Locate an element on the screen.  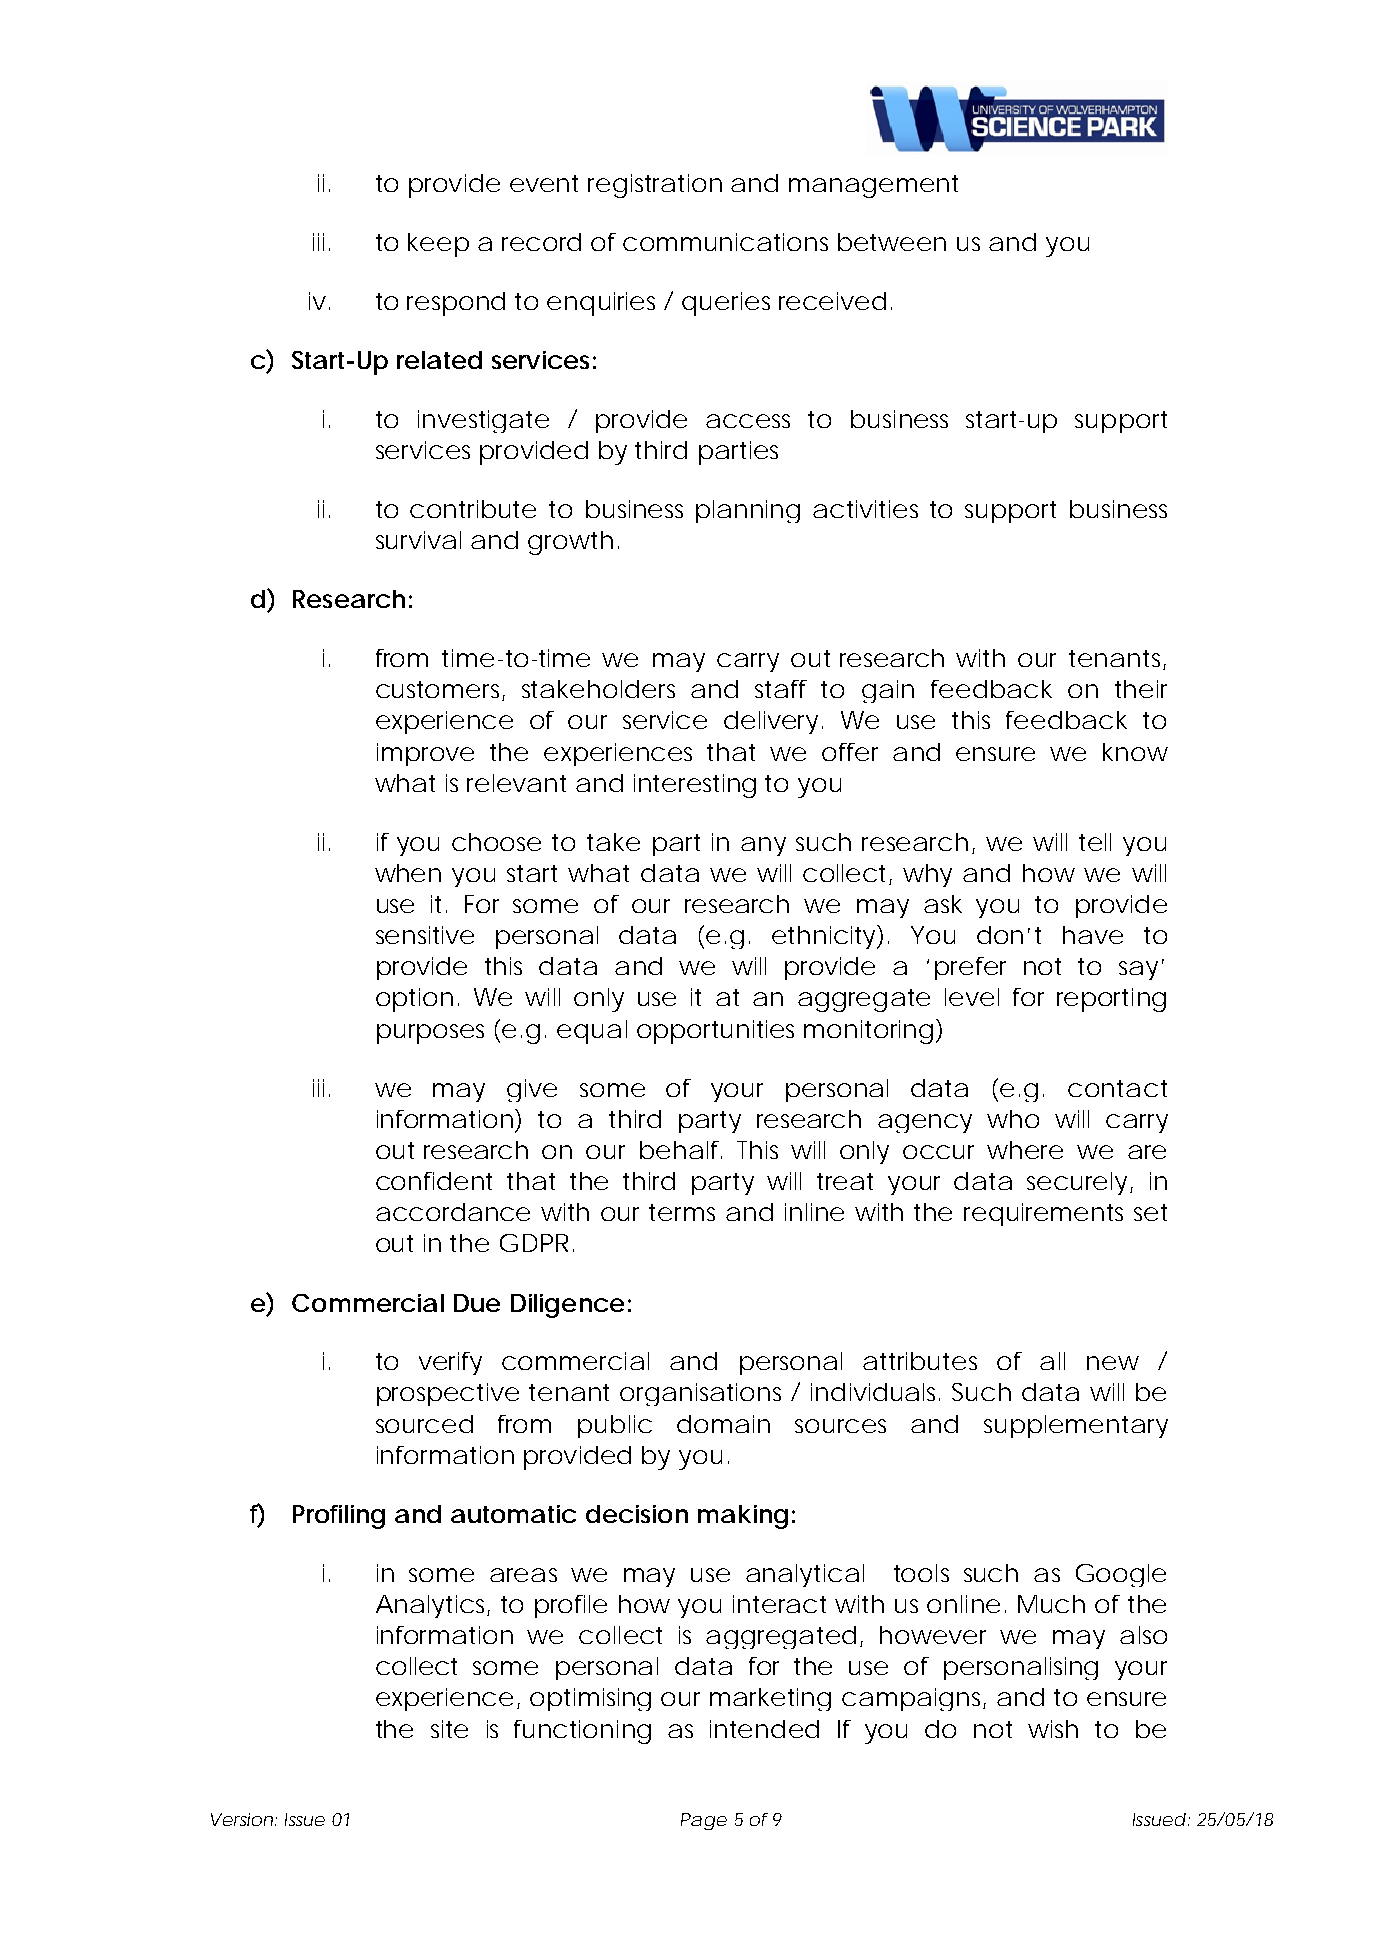
between is located at coordinates (892, 242).
